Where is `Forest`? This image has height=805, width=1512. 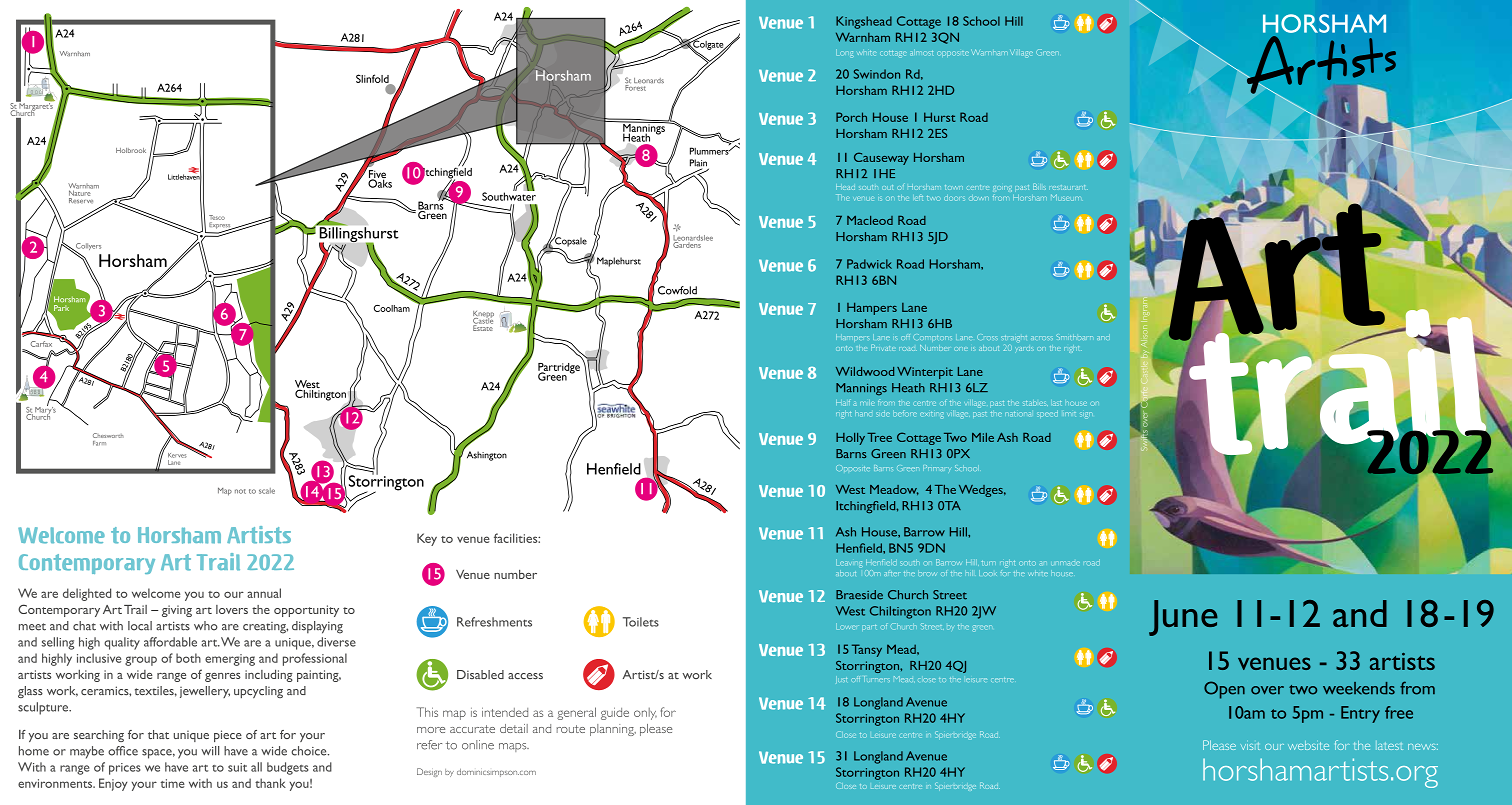
Forest is located at coordinates (636, 86).
